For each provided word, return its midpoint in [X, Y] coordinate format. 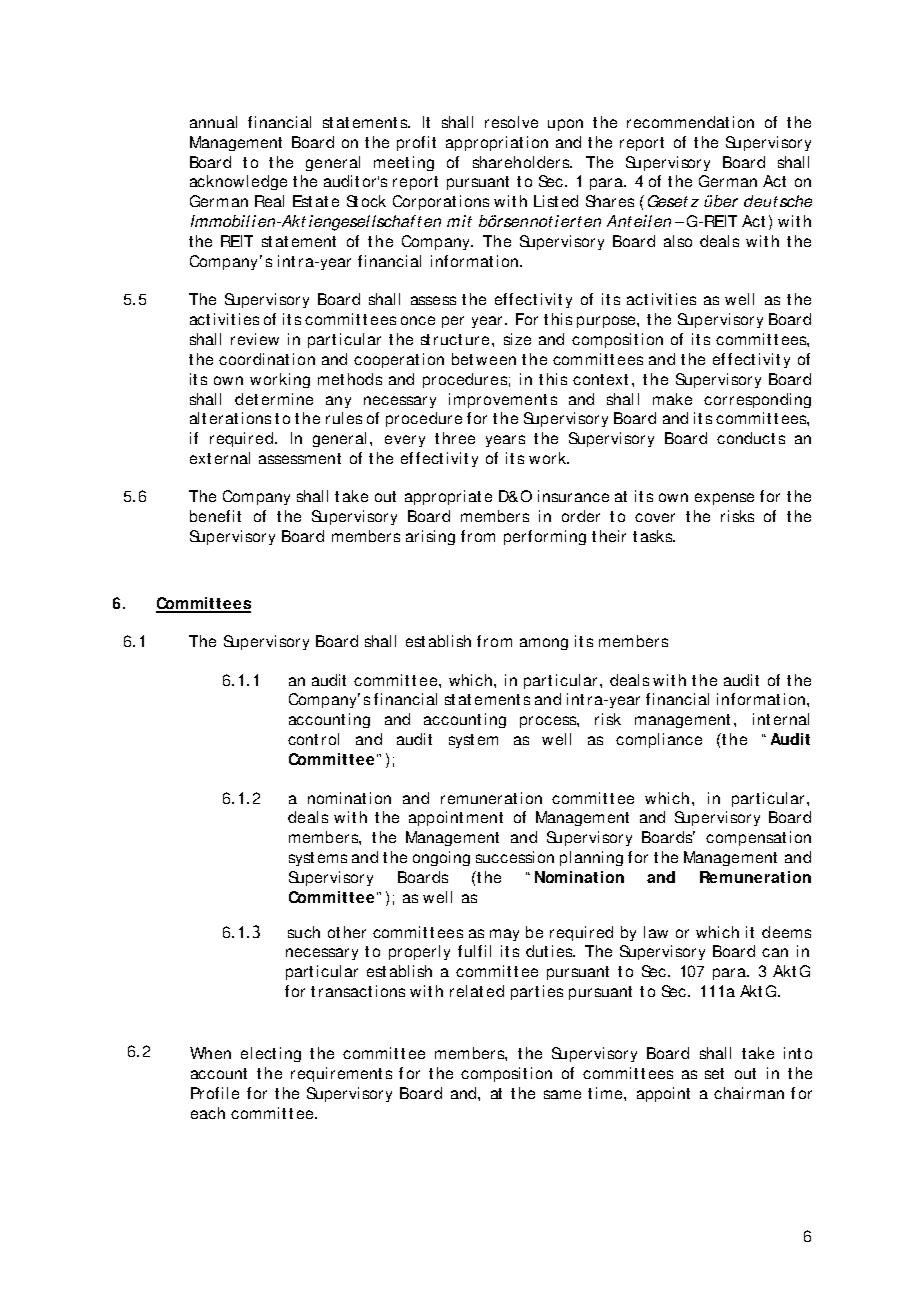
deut [761, 201]
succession [515, 857]
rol [330, 739]
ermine [287, 399]
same [562, 1094]
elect [258, 1053]
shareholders [522, 162]
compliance [659, 740]
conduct [746, 438]
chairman [749, 1093]
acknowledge [238, 182]
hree [459, 438]
